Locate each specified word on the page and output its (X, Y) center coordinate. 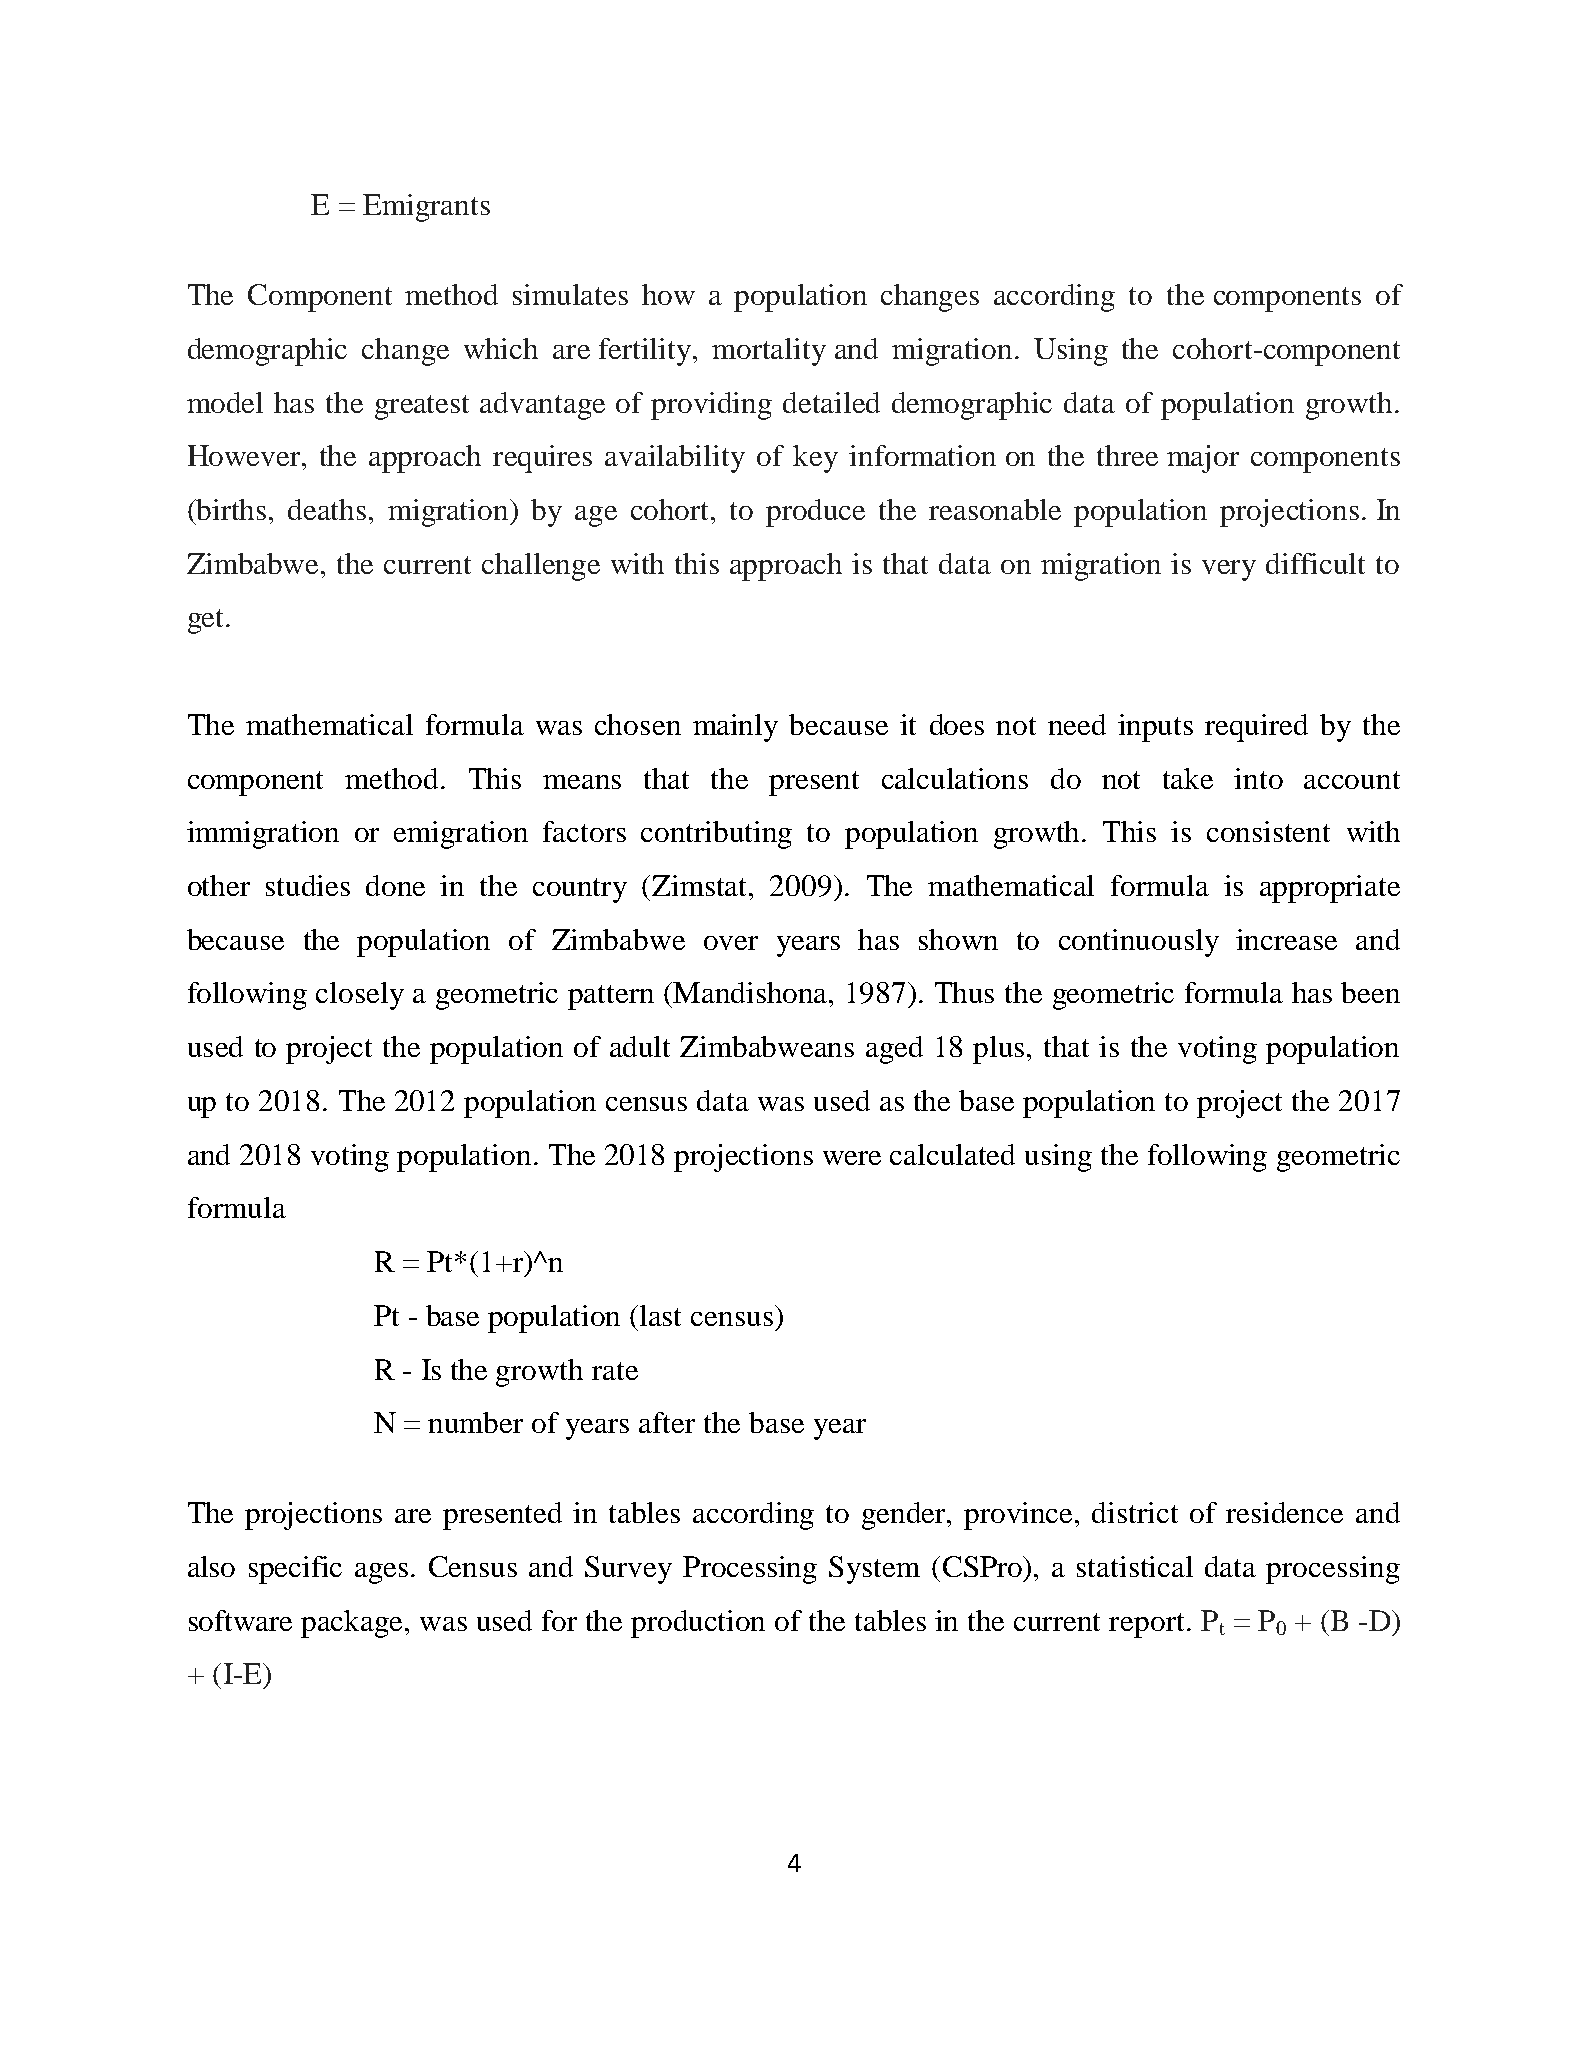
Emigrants (426, 208)
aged (894, 1050)
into (1258, 778)
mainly (735, 728)
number (475, 1422)
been (1370, 992)
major (1203, 459)
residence (1284, 1512)
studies (308, 885)
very (1229, 570)
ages (381, 1573)
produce (815, 513)
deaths (327, 509)
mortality (769, 352)
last (660, 1315)
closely (360, 996)
